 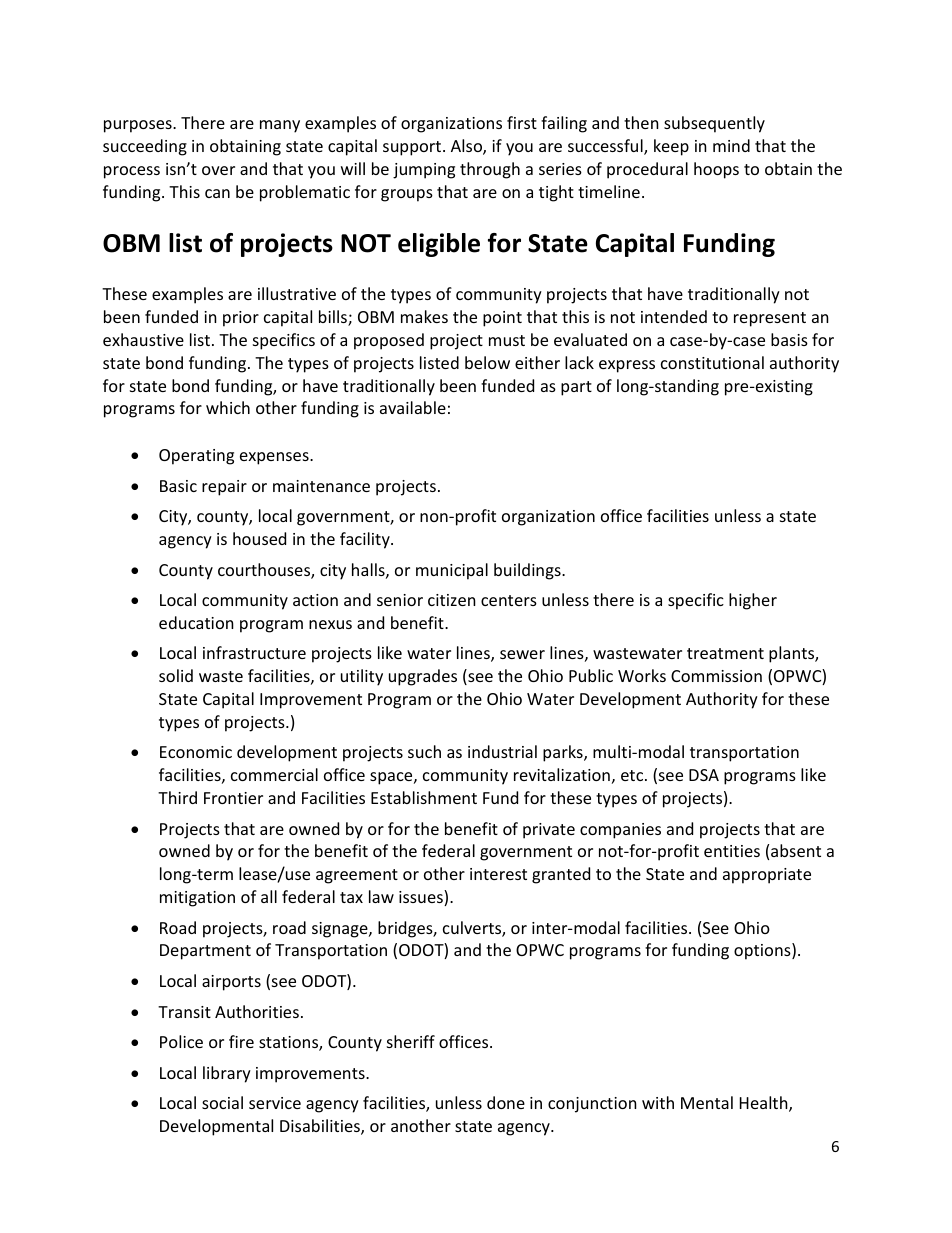 What do you see at coordinates (731, 145) in the screenshot?
I see `mind` at bounding box center [731, 145].
